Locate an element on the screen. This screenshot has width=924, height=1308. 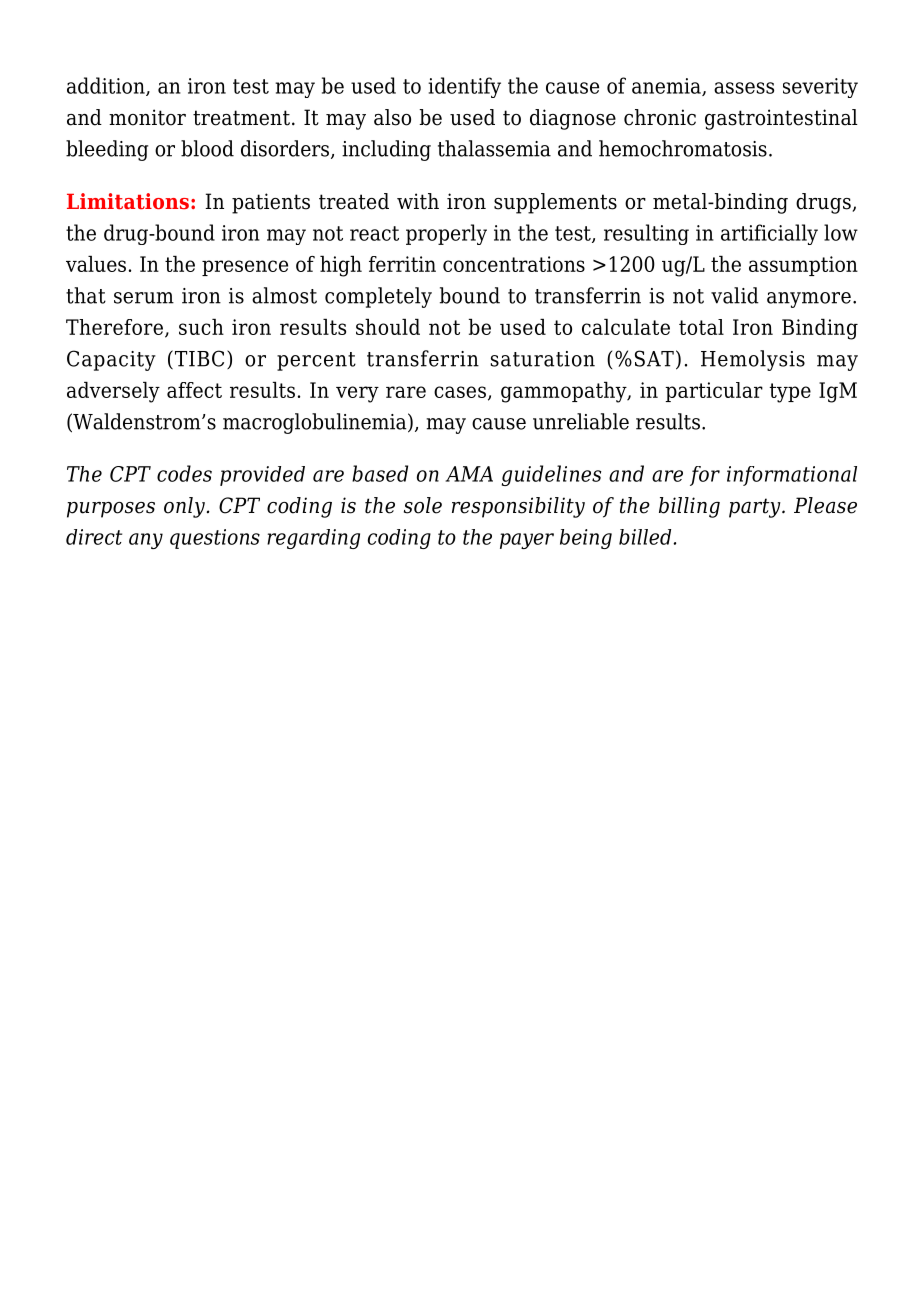
identify is located at coordinates (464, 87).
